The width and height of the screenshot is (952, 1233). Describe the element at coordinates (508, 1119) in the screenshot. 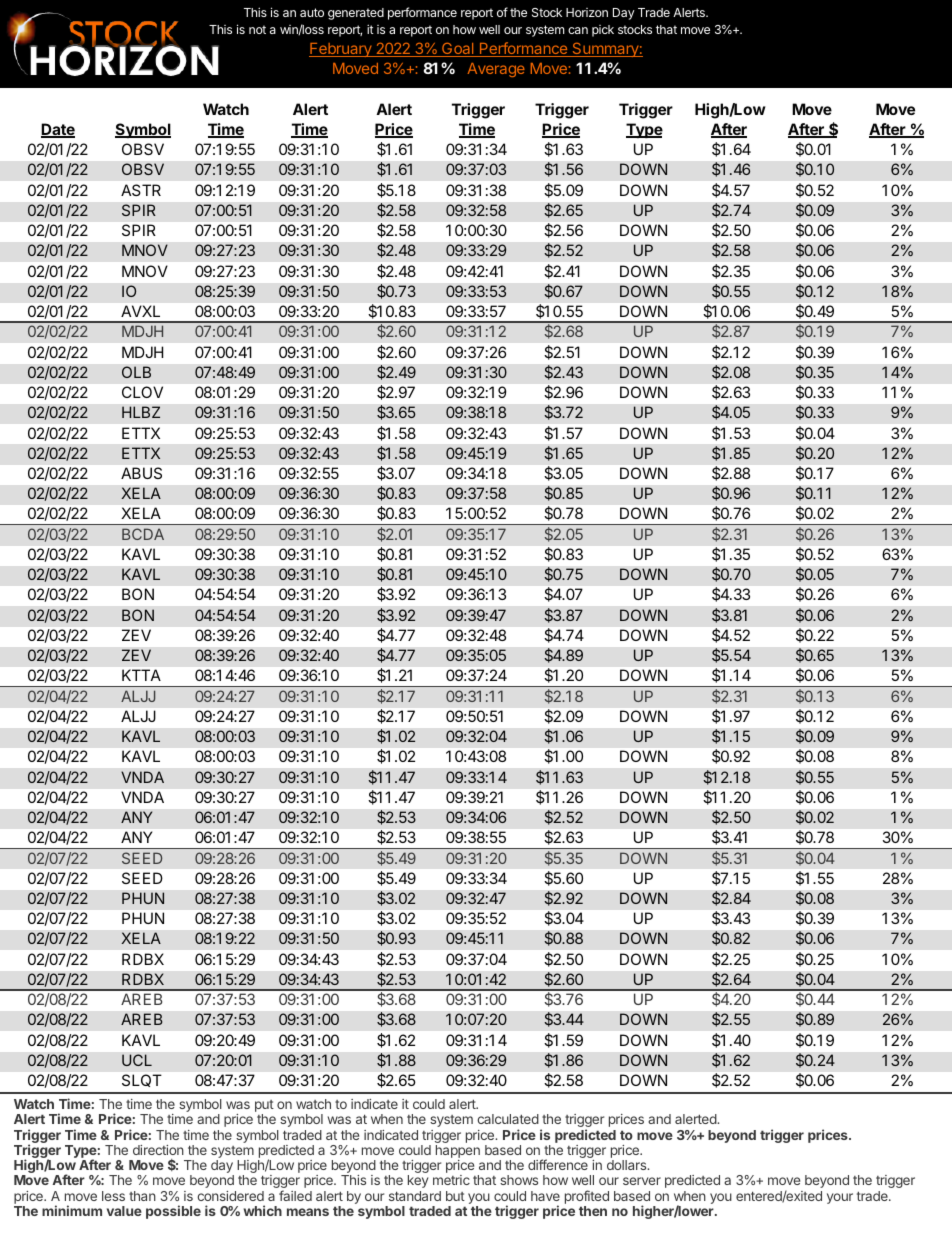

I see `calculated` at that location.
